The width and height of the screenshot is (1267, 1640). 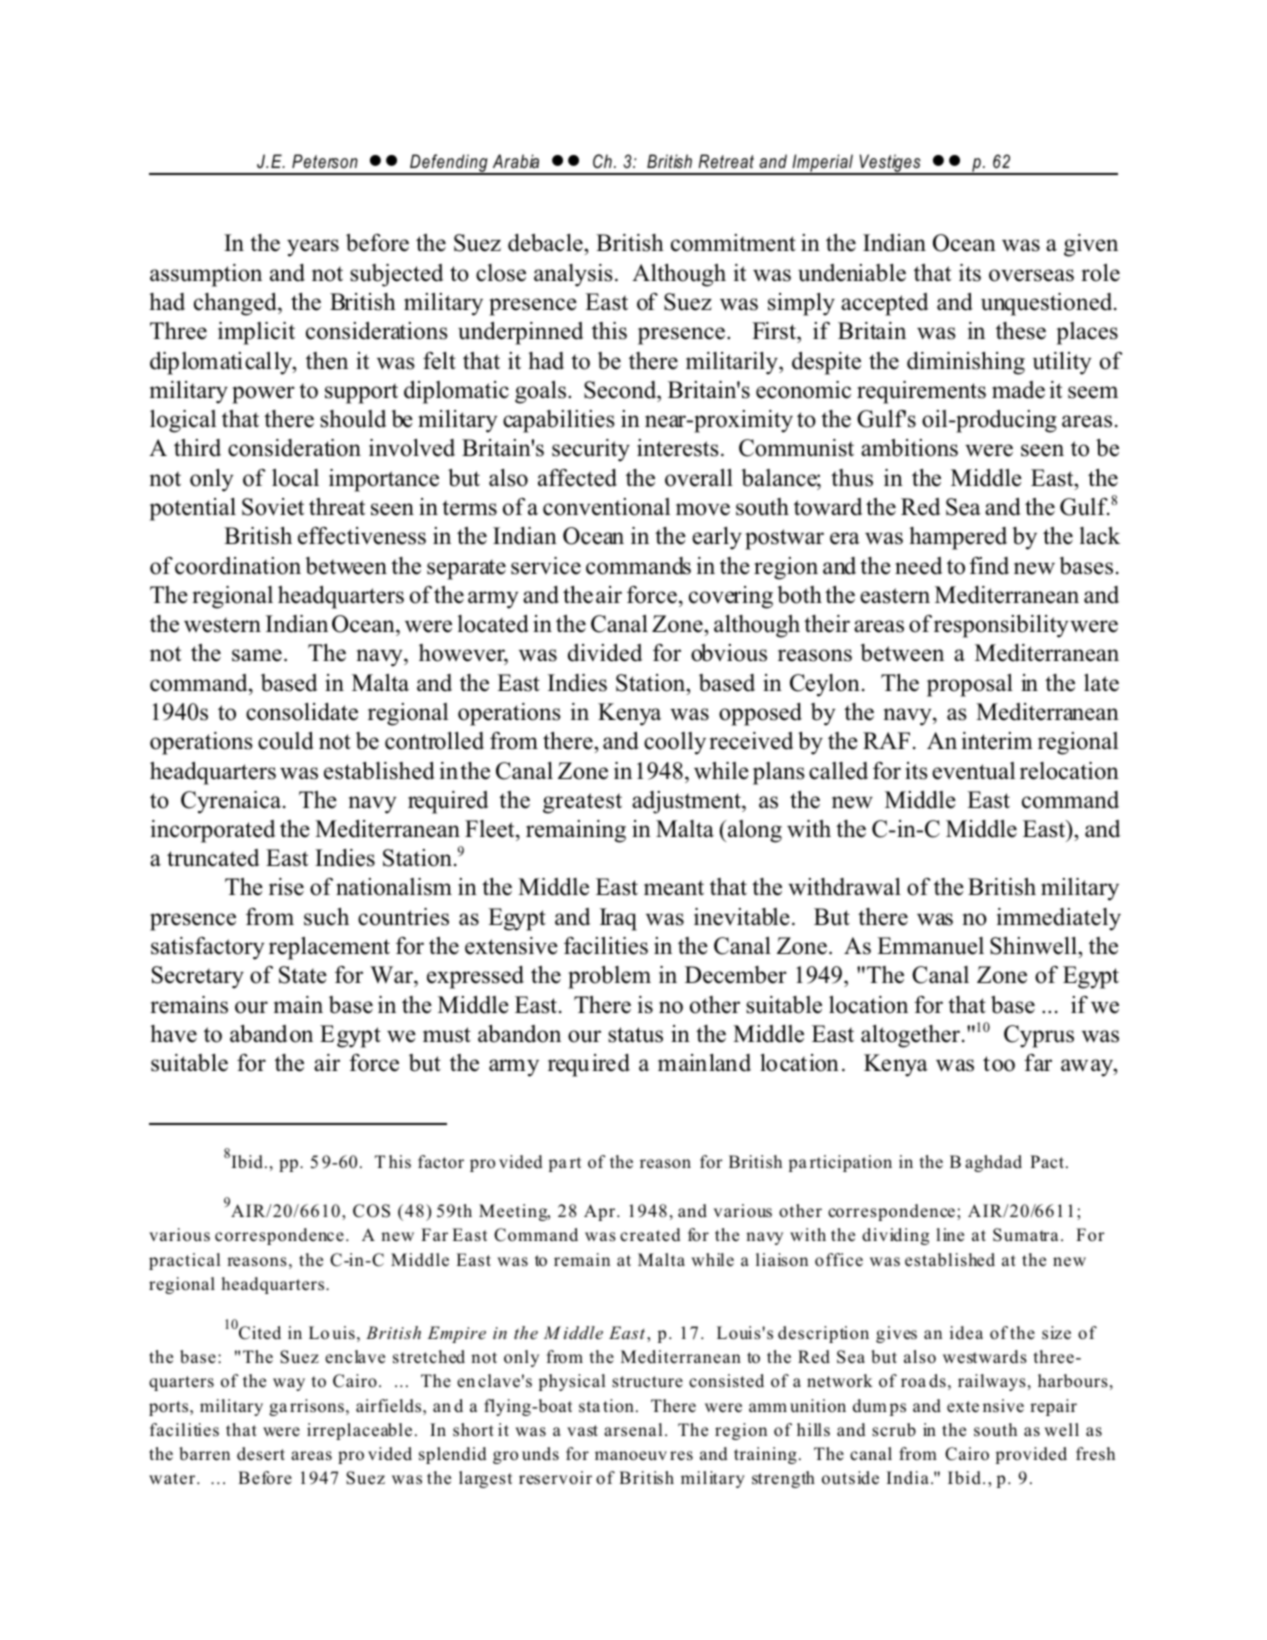 What do you see at coordinates (1053, 1407) in the screenshot?
I see `repair` at bounding box center [1053, 1407].
